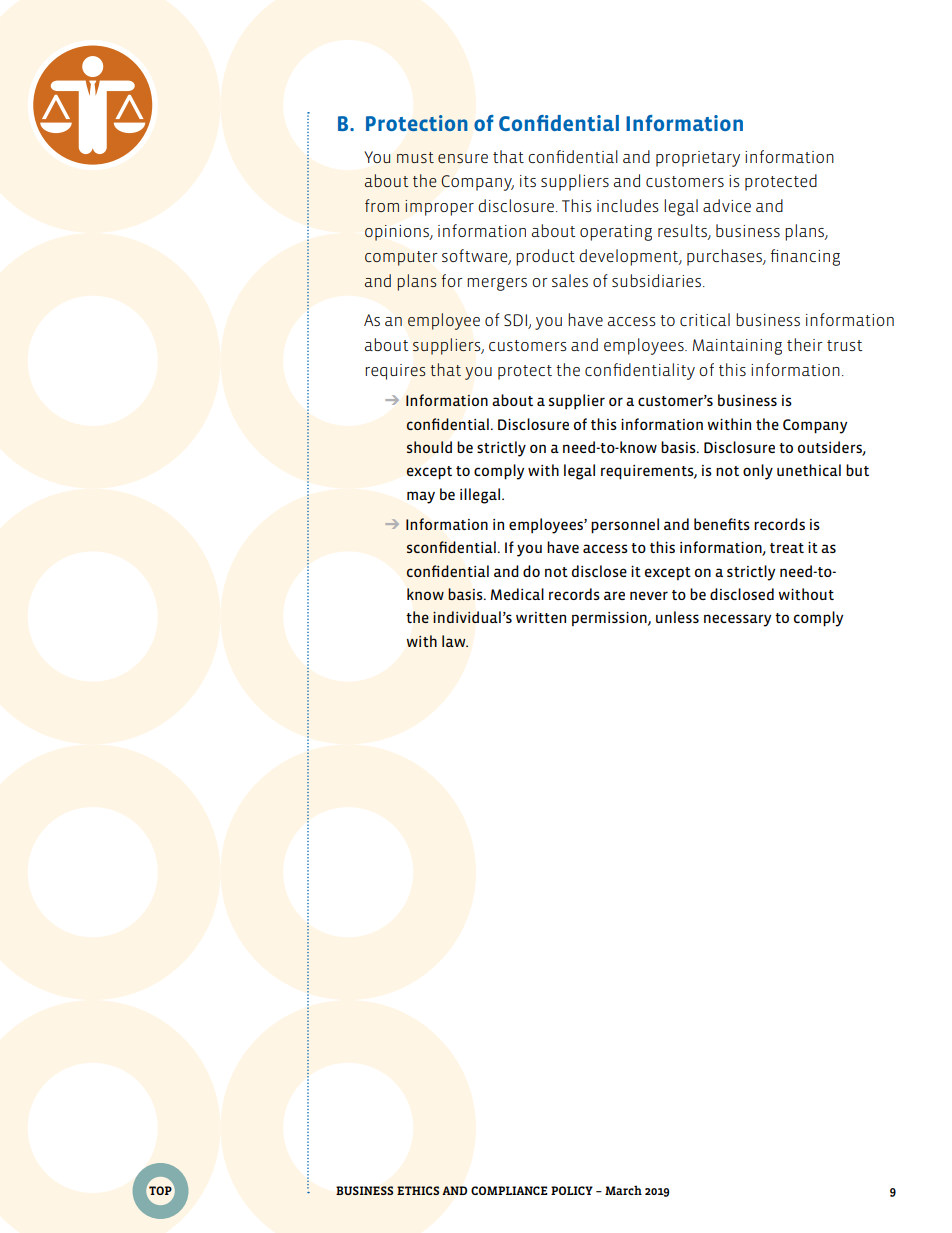  What do you see at coordinates (463, 158) in the page?
I see `ensure` at bounding box center [463, 158].
